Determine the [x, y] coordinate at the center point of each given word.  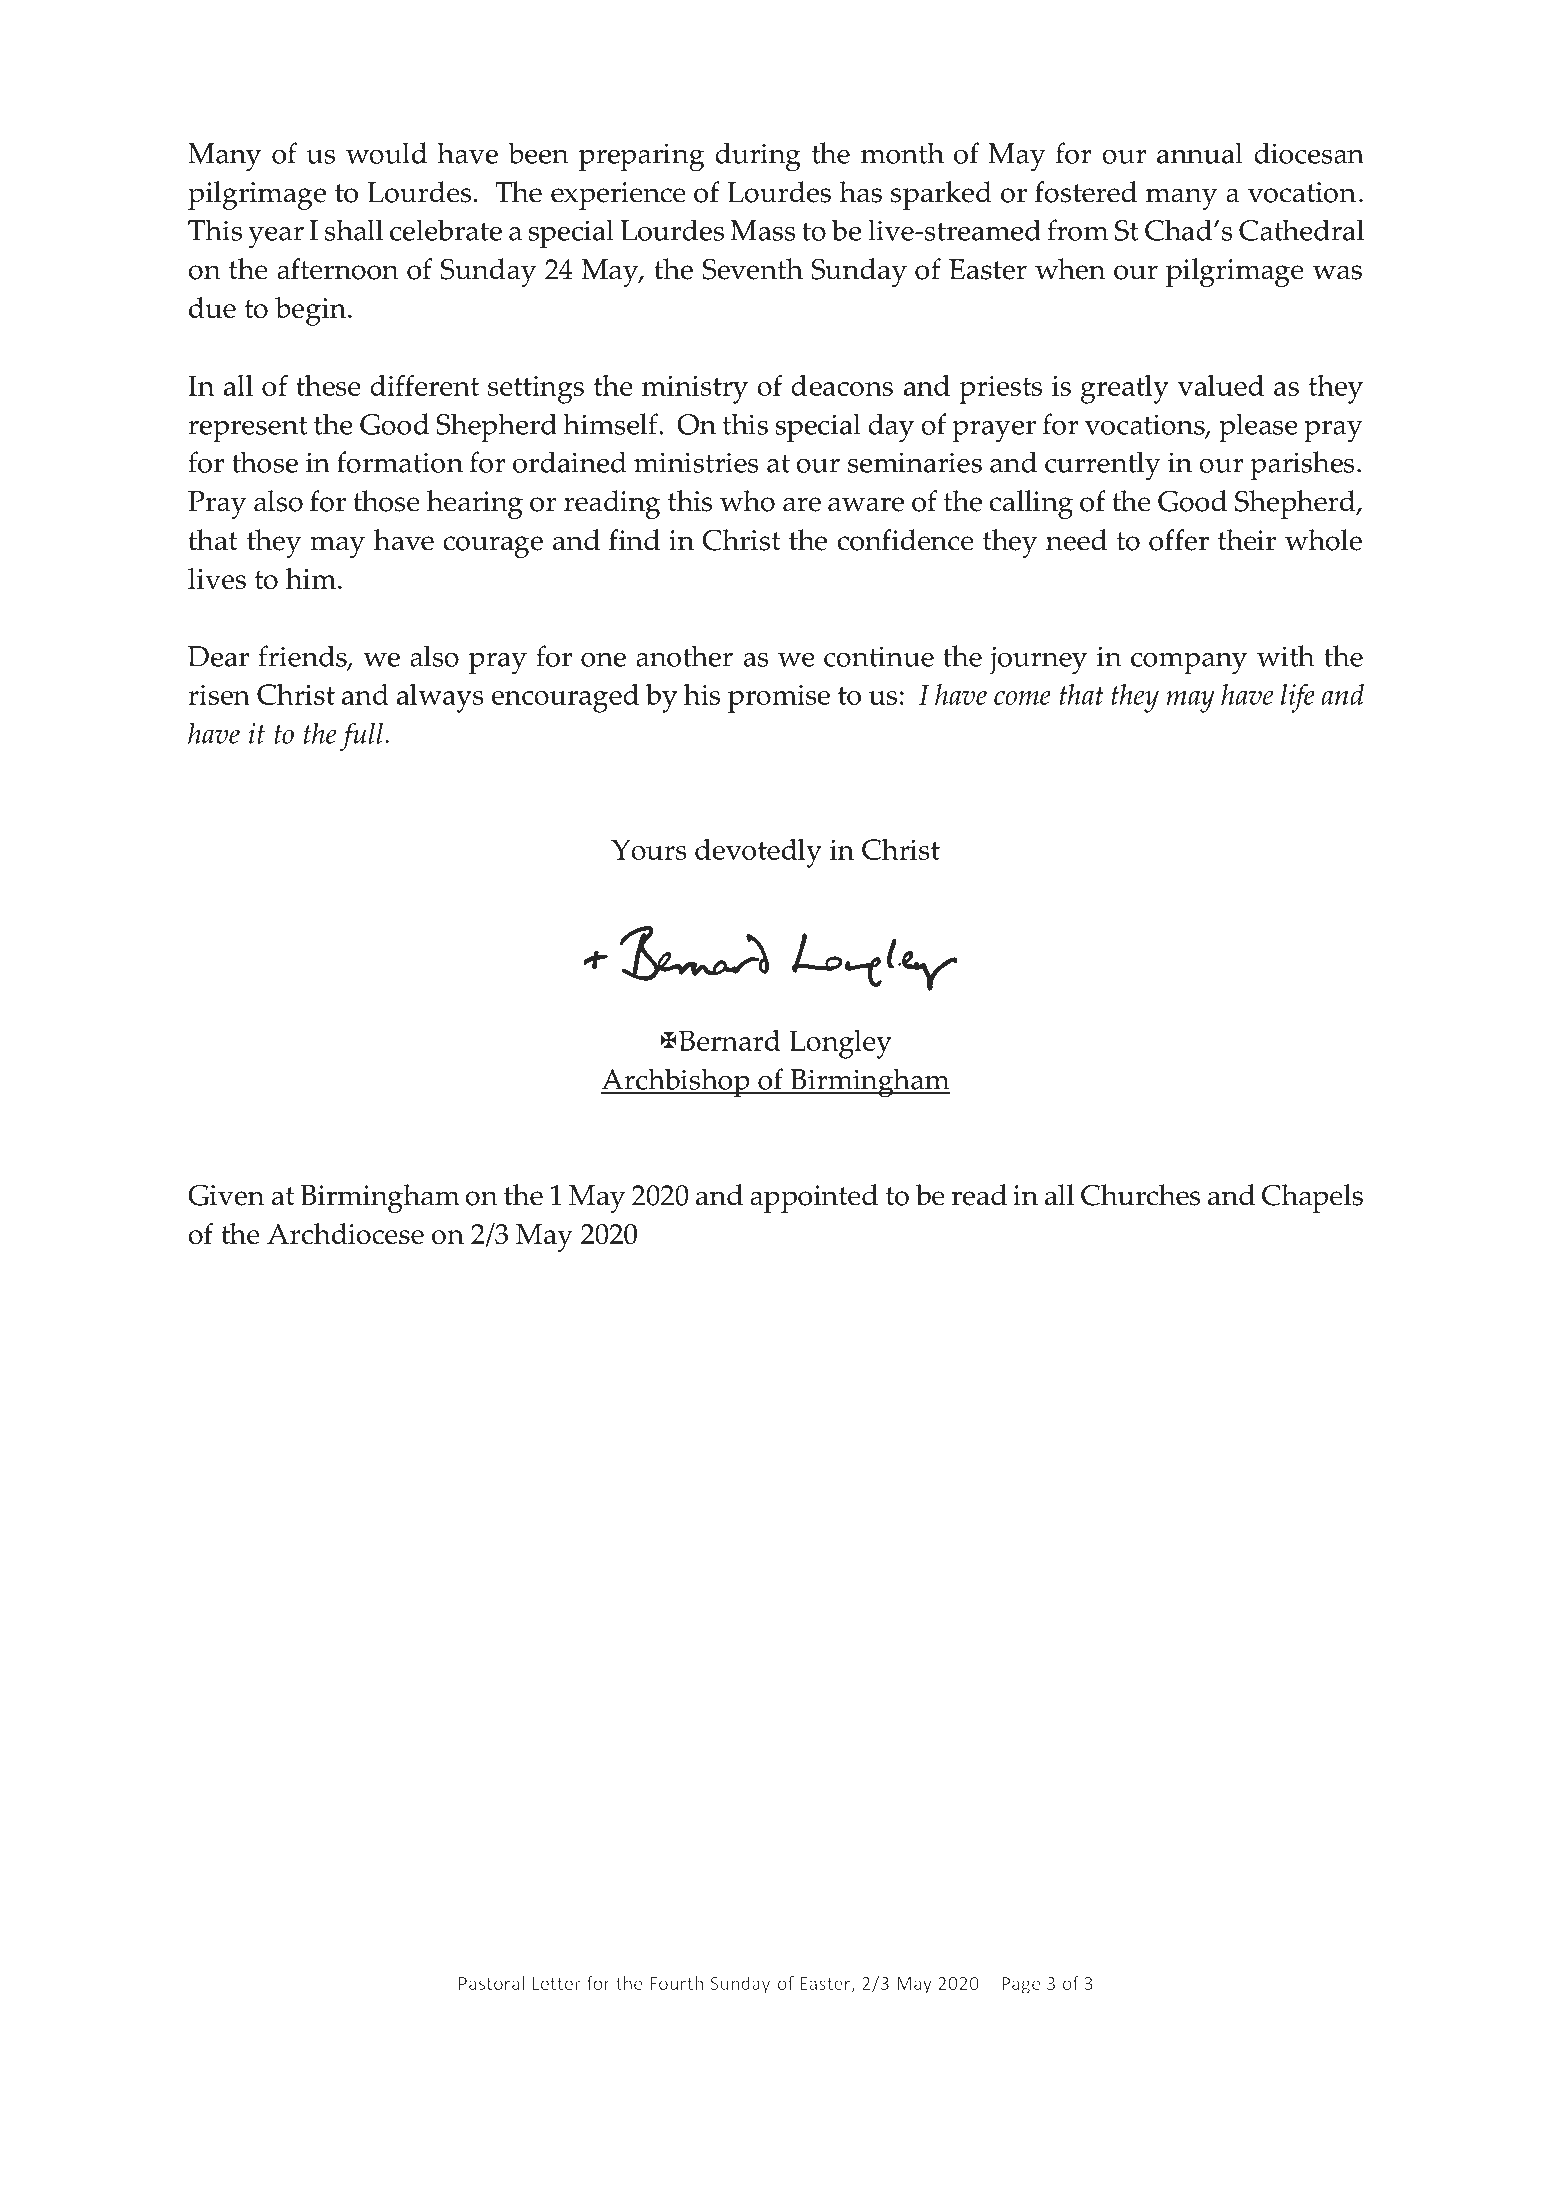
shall [354, 230]
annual [1200, 153]
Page [1021, 1985]
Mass [763, 230]
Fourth [676, 1983]
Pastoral [491, 1983]
